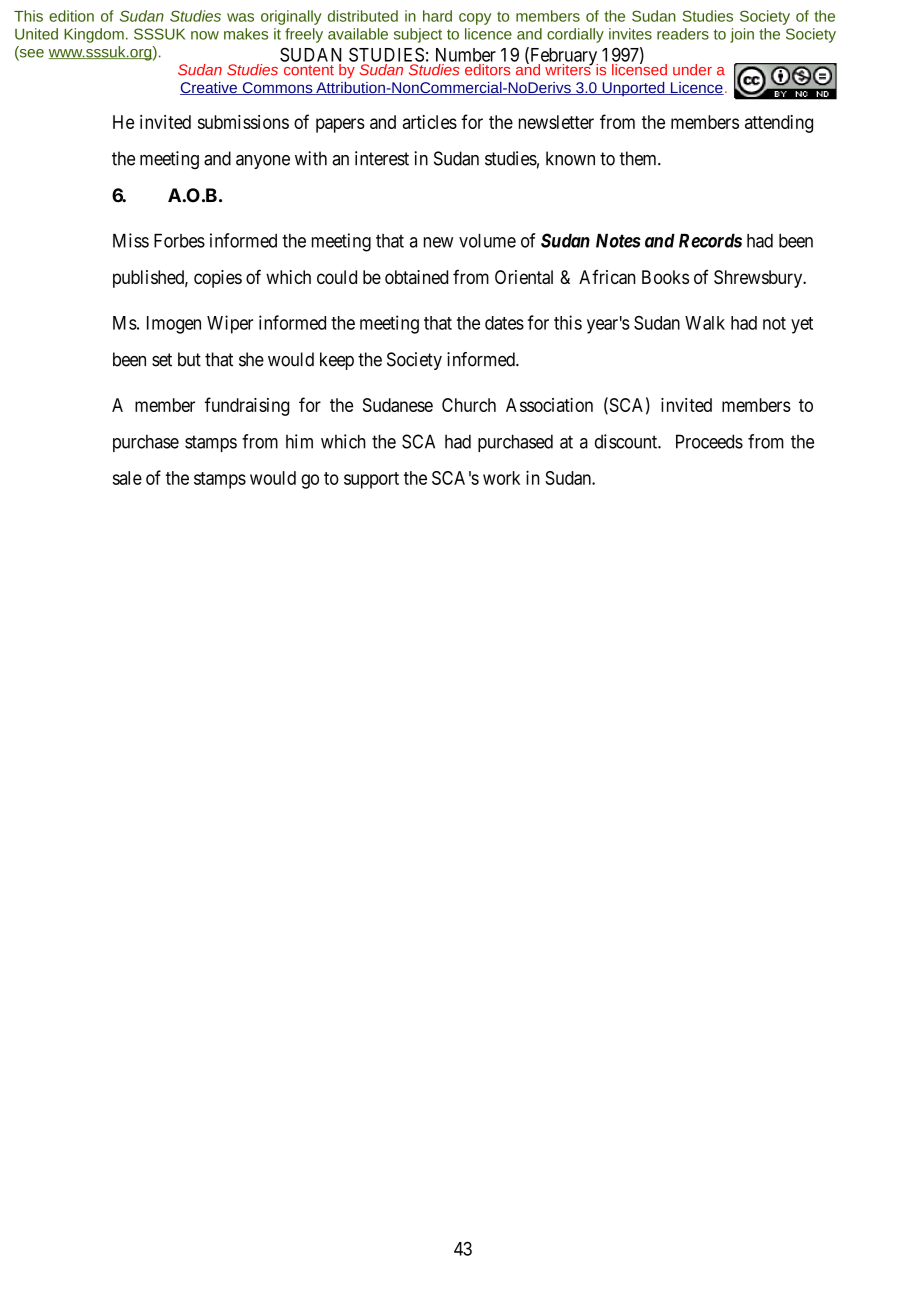  I want to click on Notes, so click(618, 241).
